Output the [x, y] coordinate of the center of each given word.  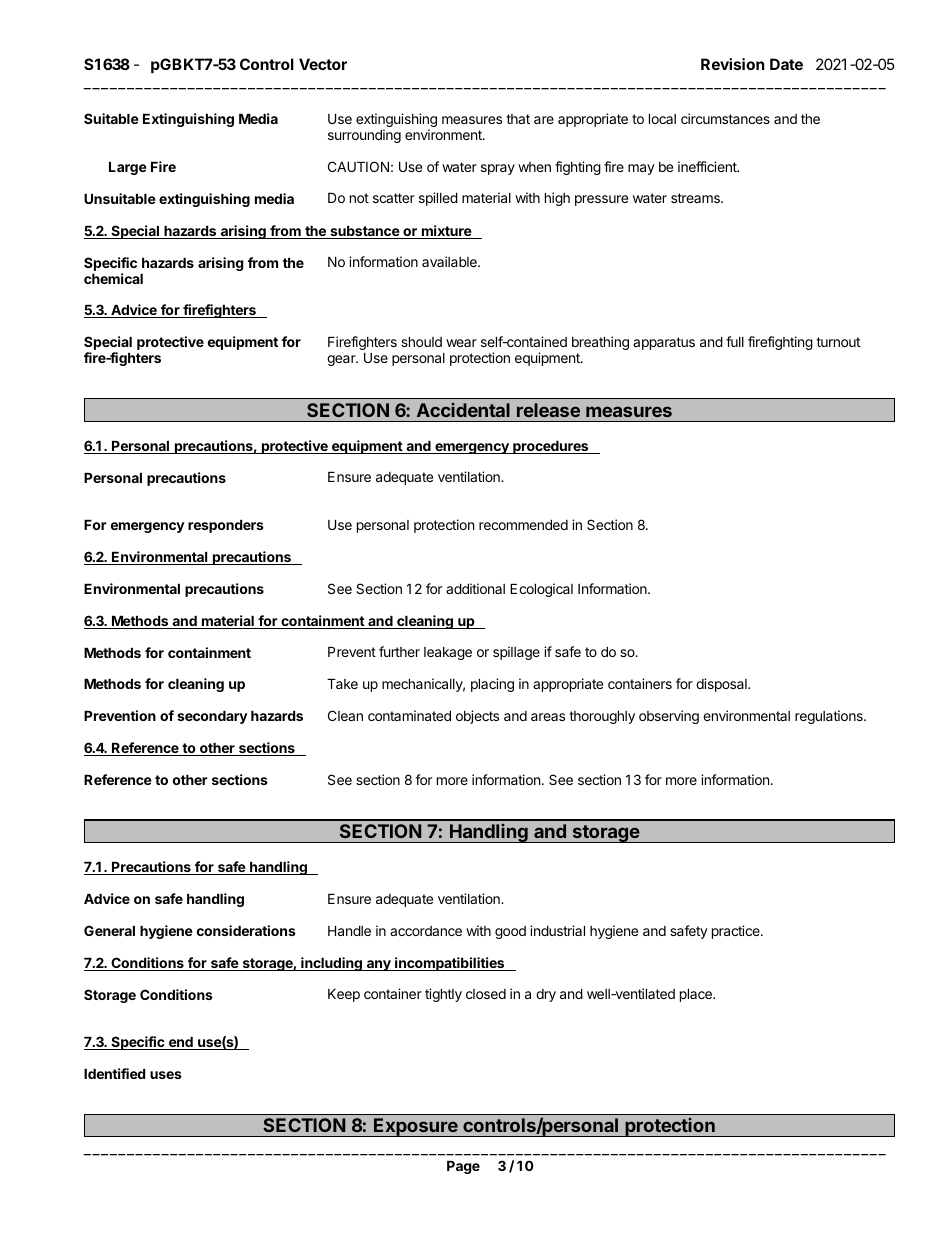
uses [166, 1075]
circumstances [725, 118]
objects [477, 717]
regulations [830, 717]
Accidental [463, 410]
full [735, 341]
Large [128, 168]
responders [226, 526]
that [518, 119]
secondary [212, 717]
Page [463, 1167]
